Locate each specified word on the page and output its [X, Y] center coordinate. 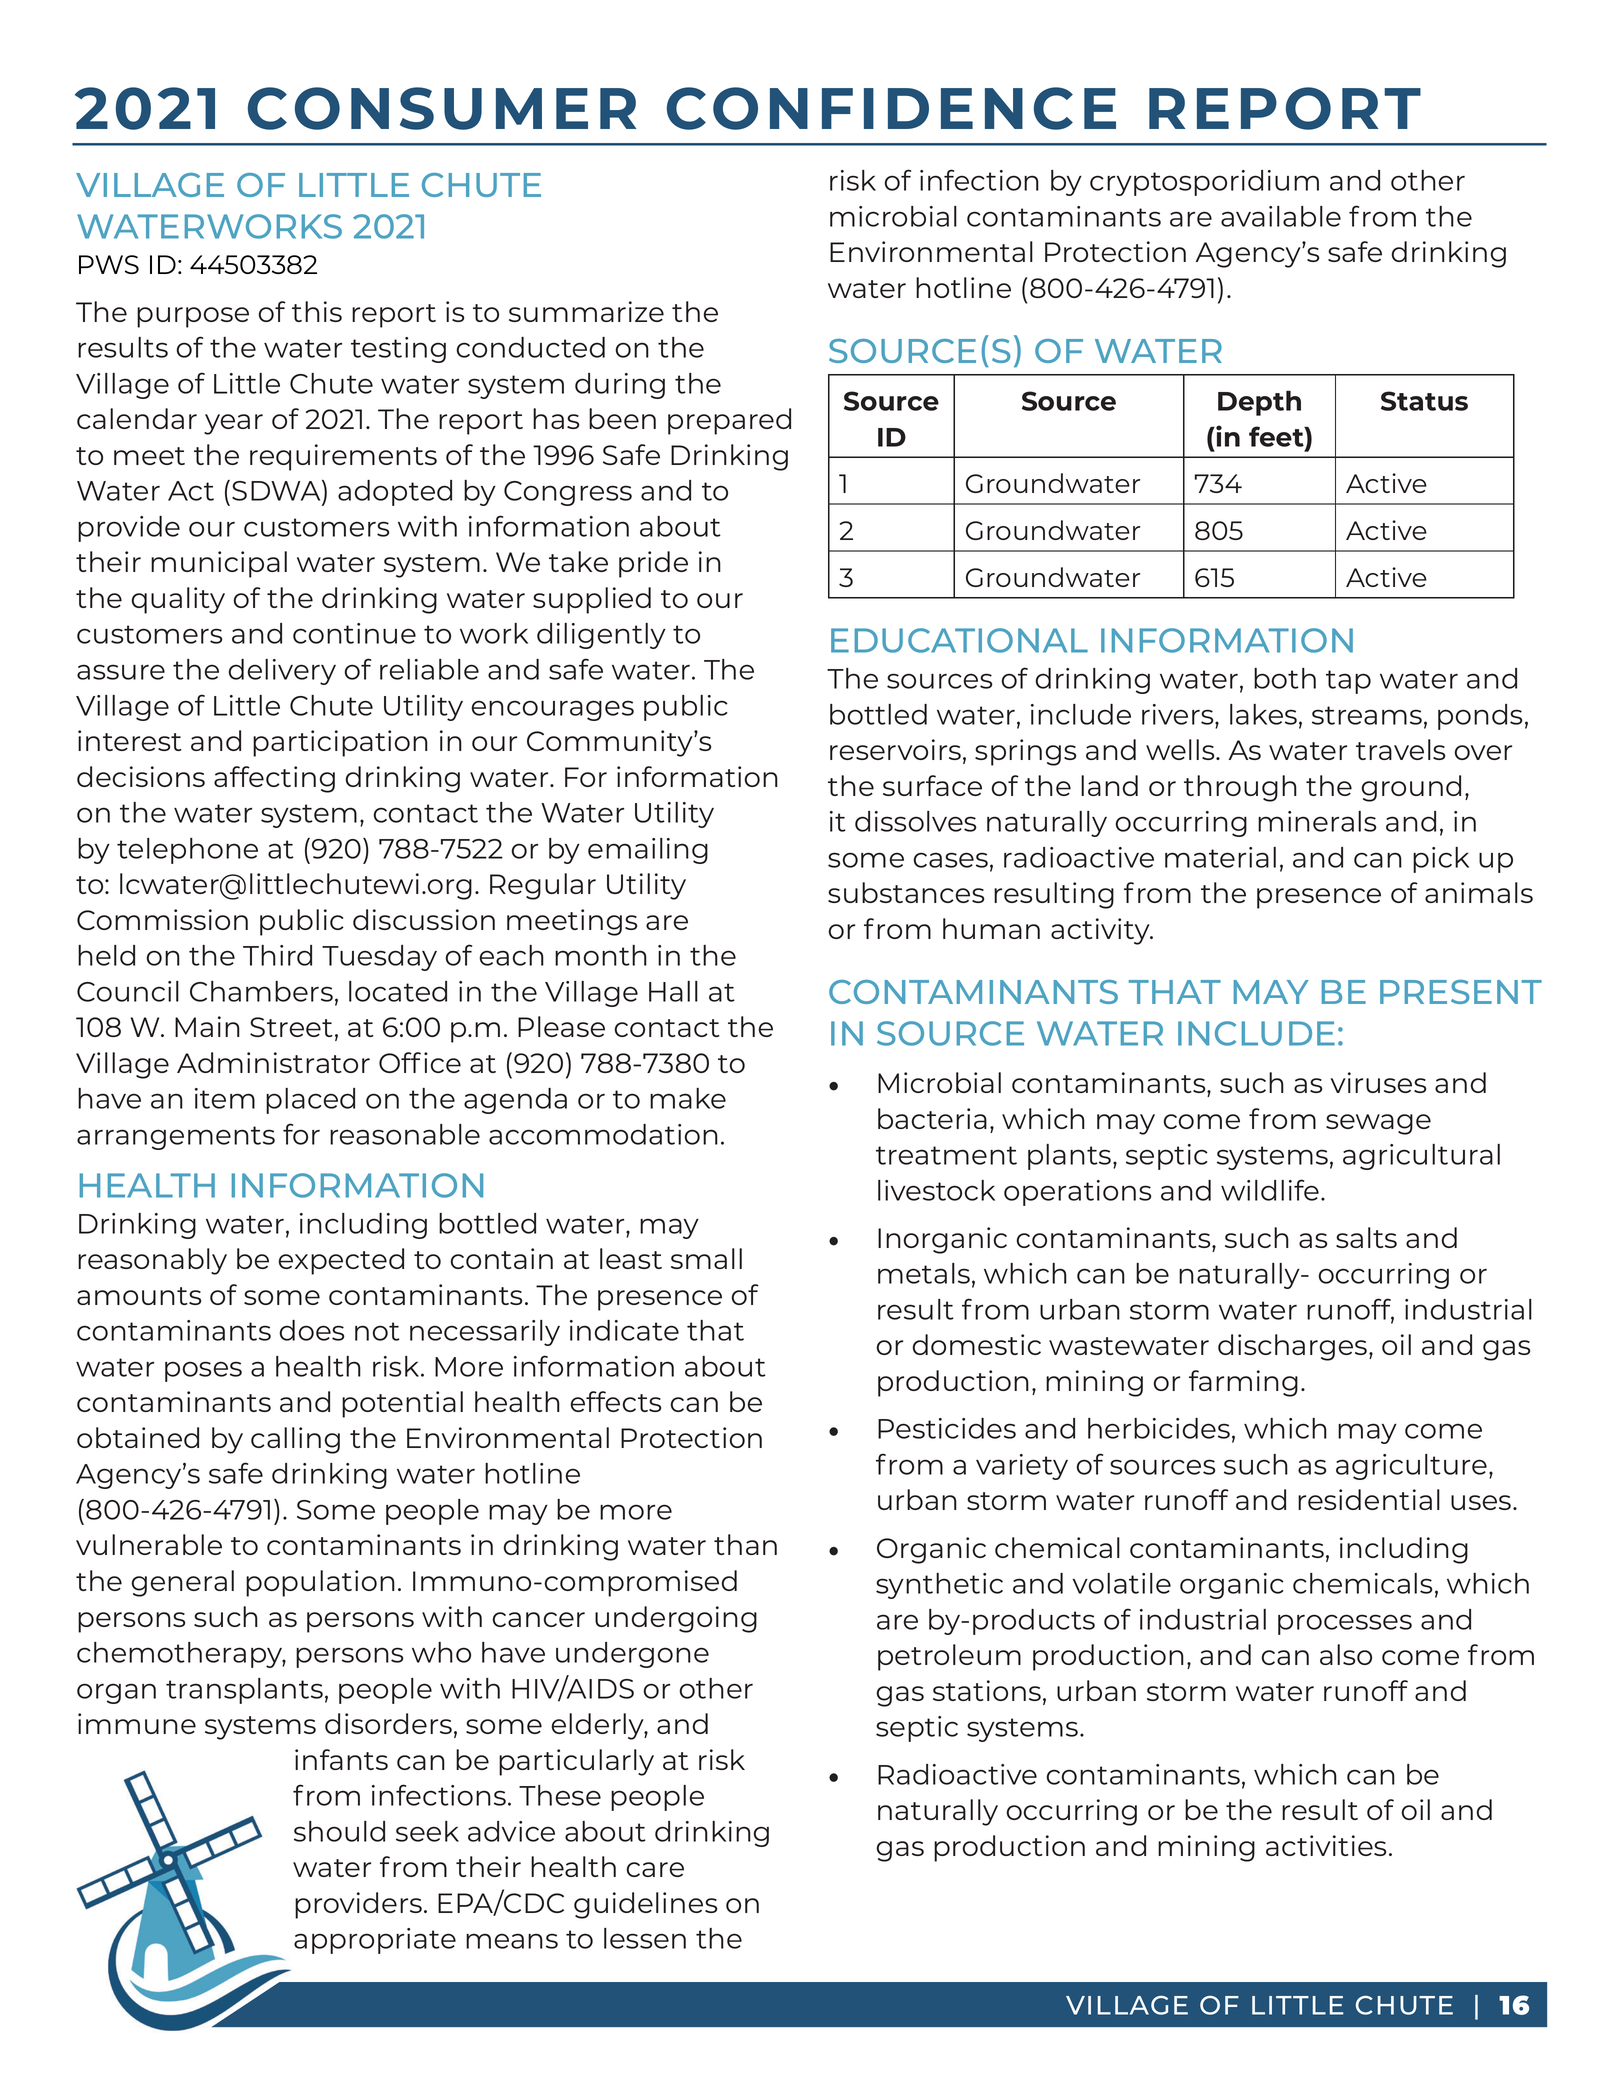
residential [1369, 1499]
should [339, 1831]
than [745, 1544]
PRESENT [1461, 992]
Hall [673, 991]
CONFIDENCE [891, 108]
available [1281, 216]
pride [653, 564]
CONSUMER [442, 108]
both [1285, 678]
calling [295, 1440]
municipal [219, 564]
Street [291, 1027]
